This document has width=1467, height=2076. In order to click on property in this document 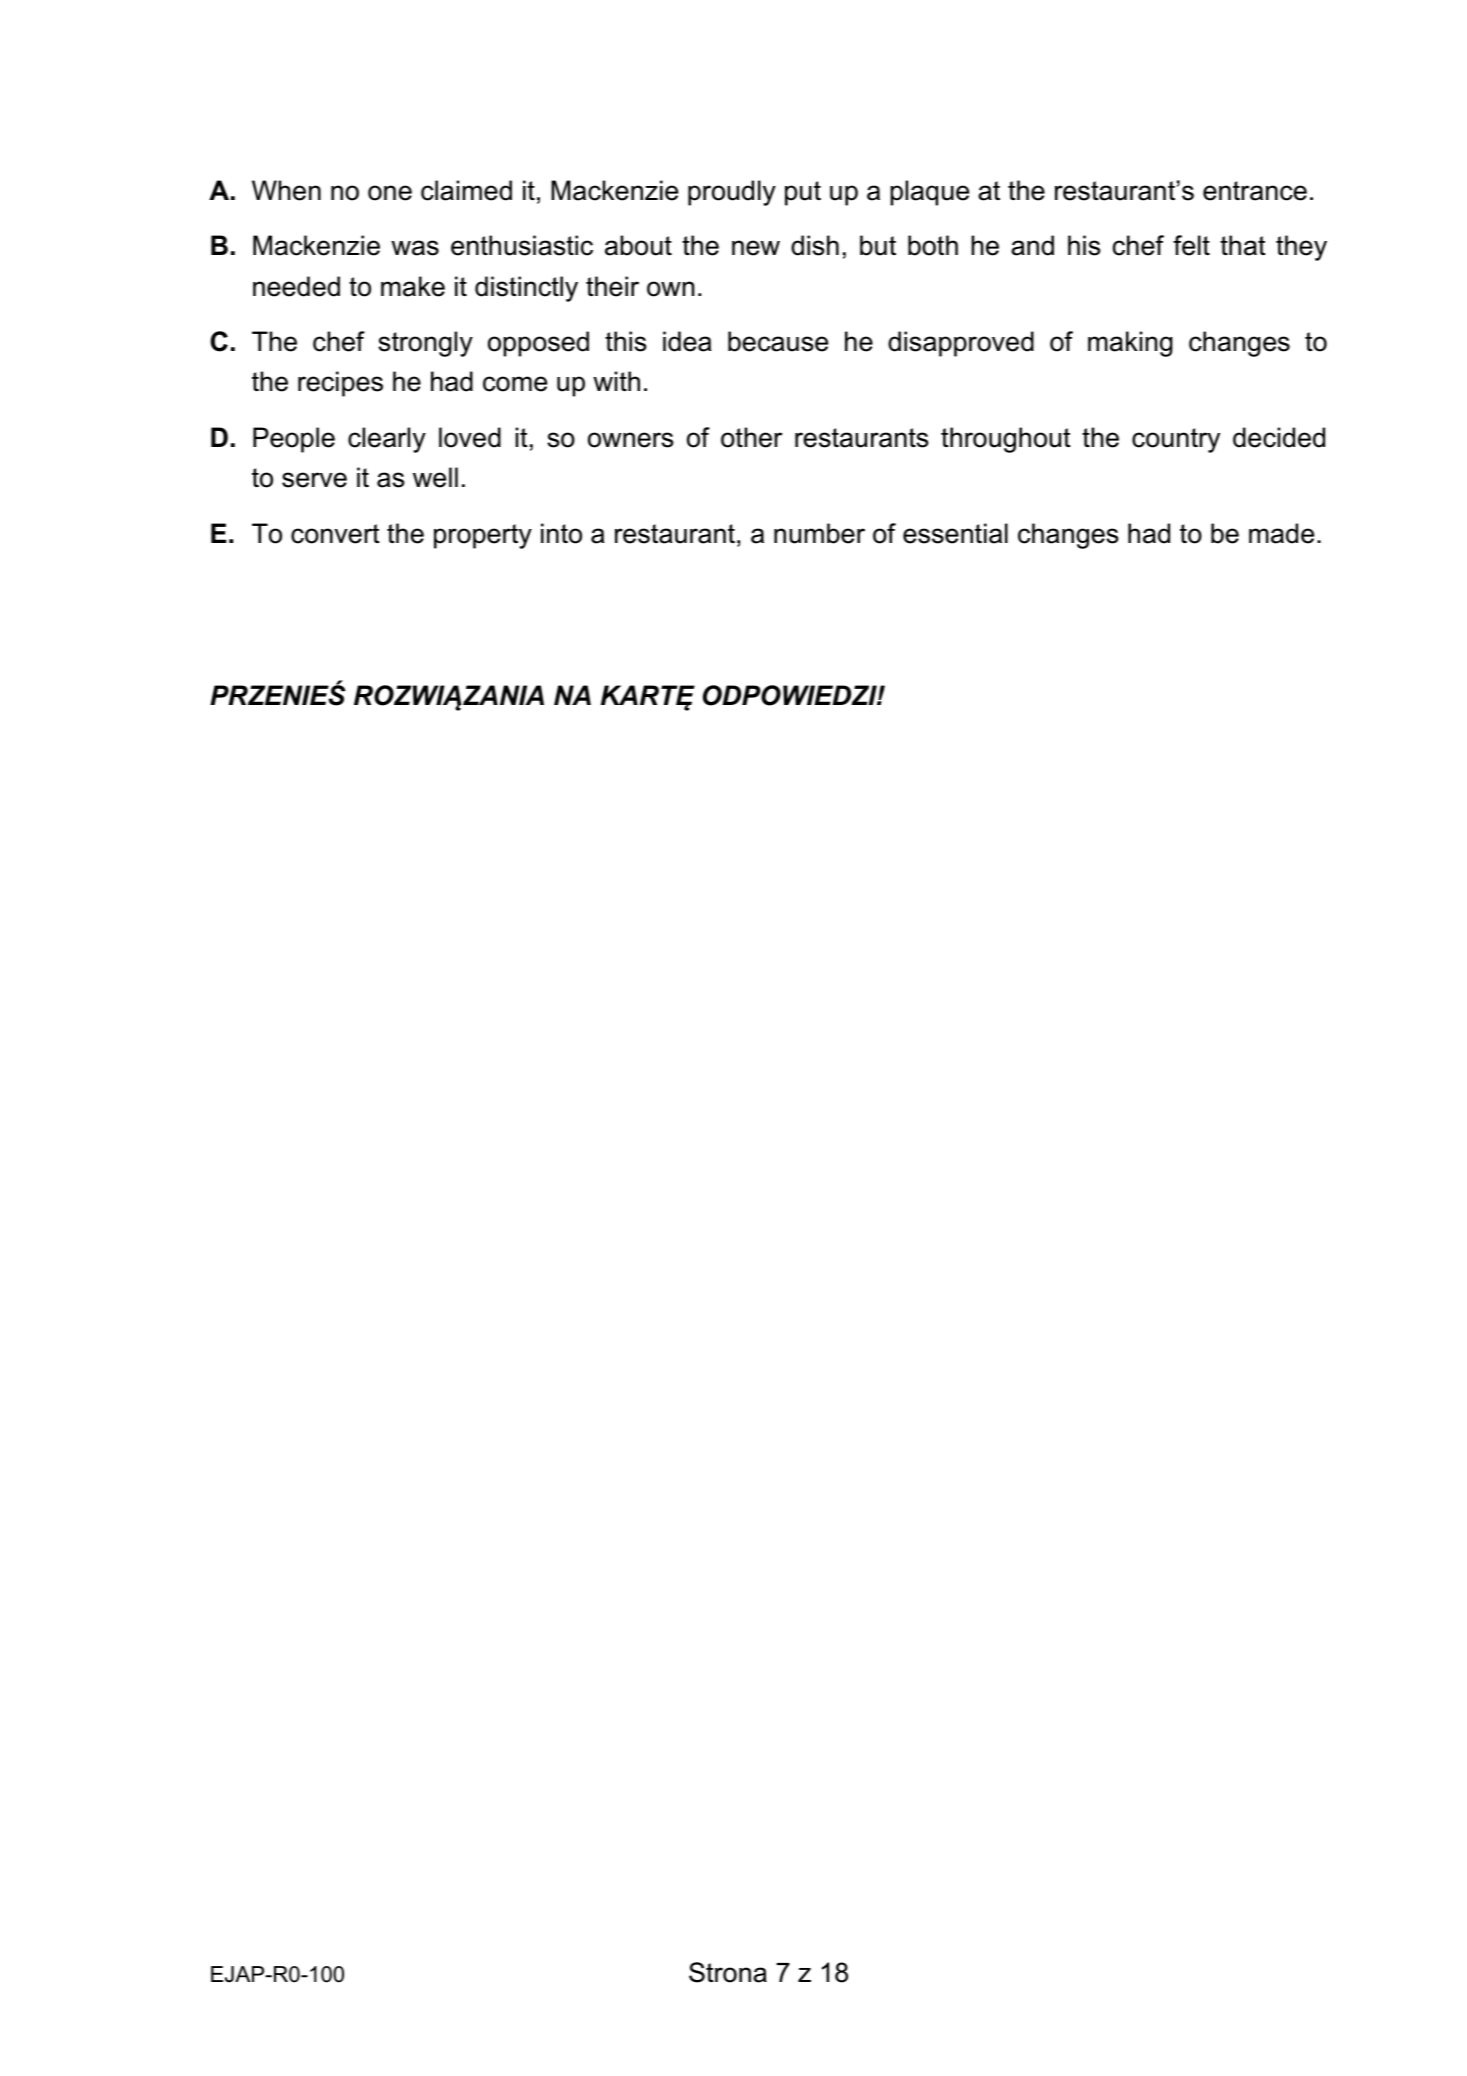, I will do `click(483, 536)`.
